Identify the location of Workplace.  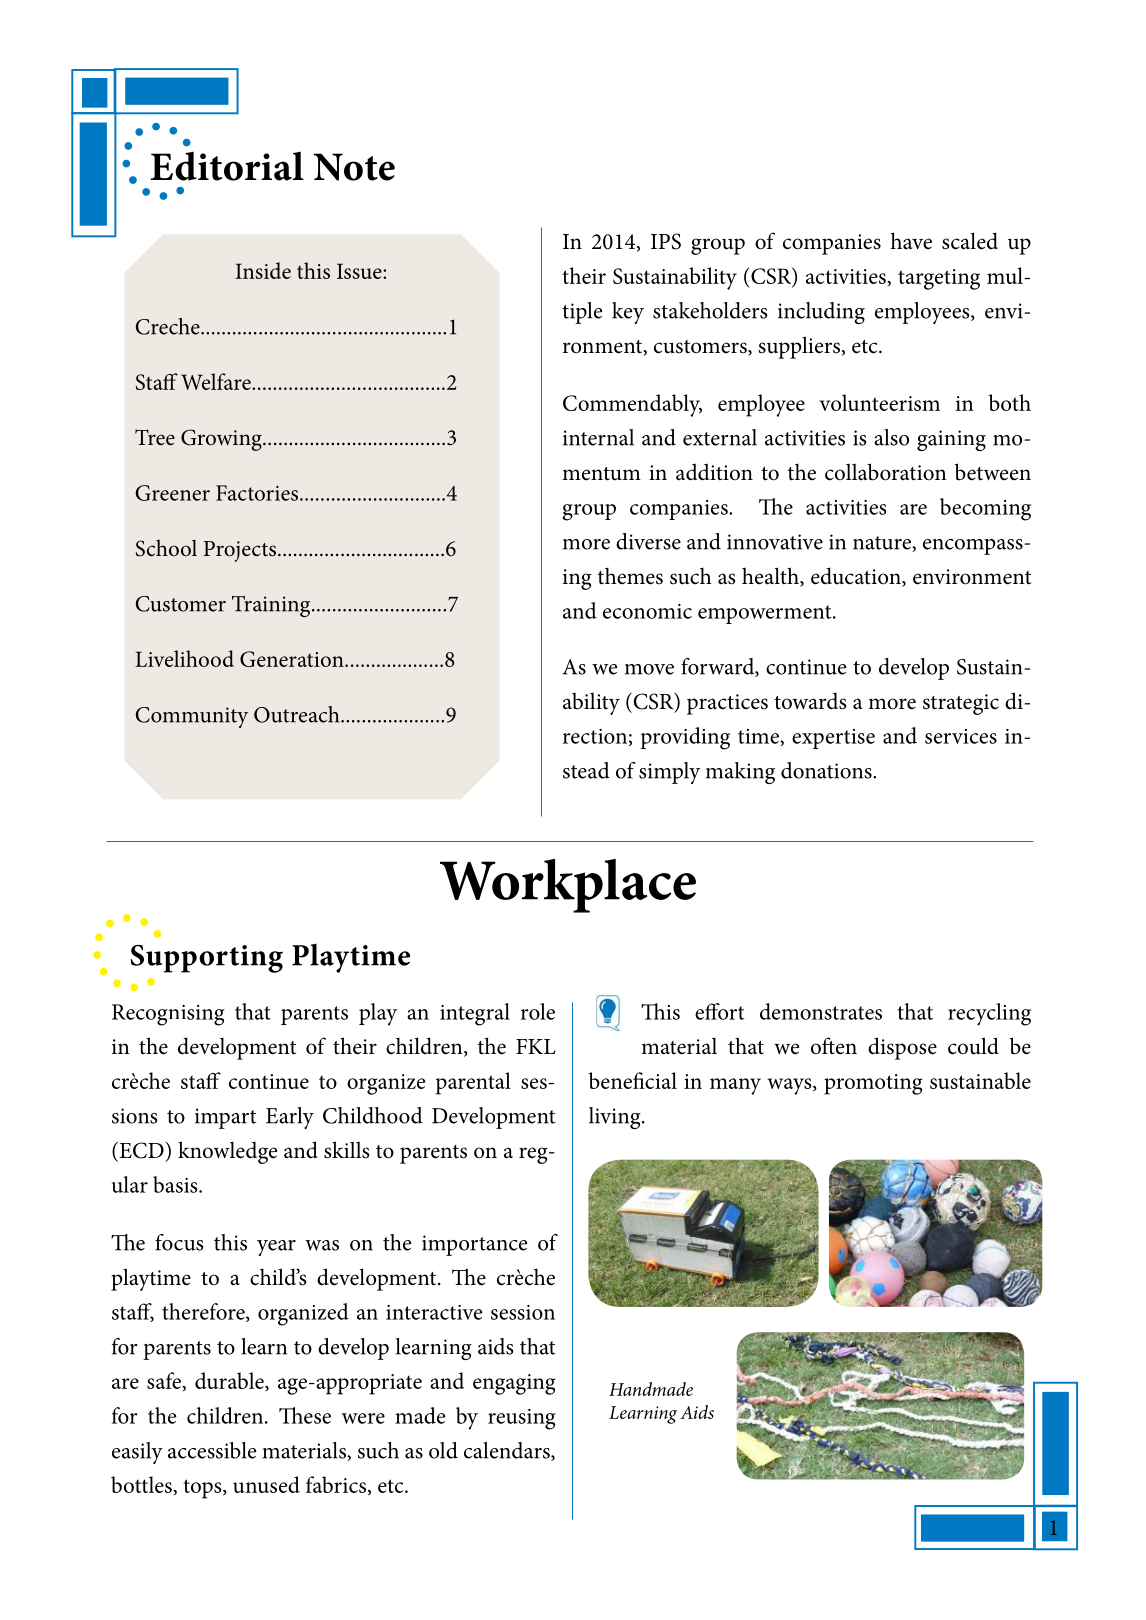
(568, 885).
